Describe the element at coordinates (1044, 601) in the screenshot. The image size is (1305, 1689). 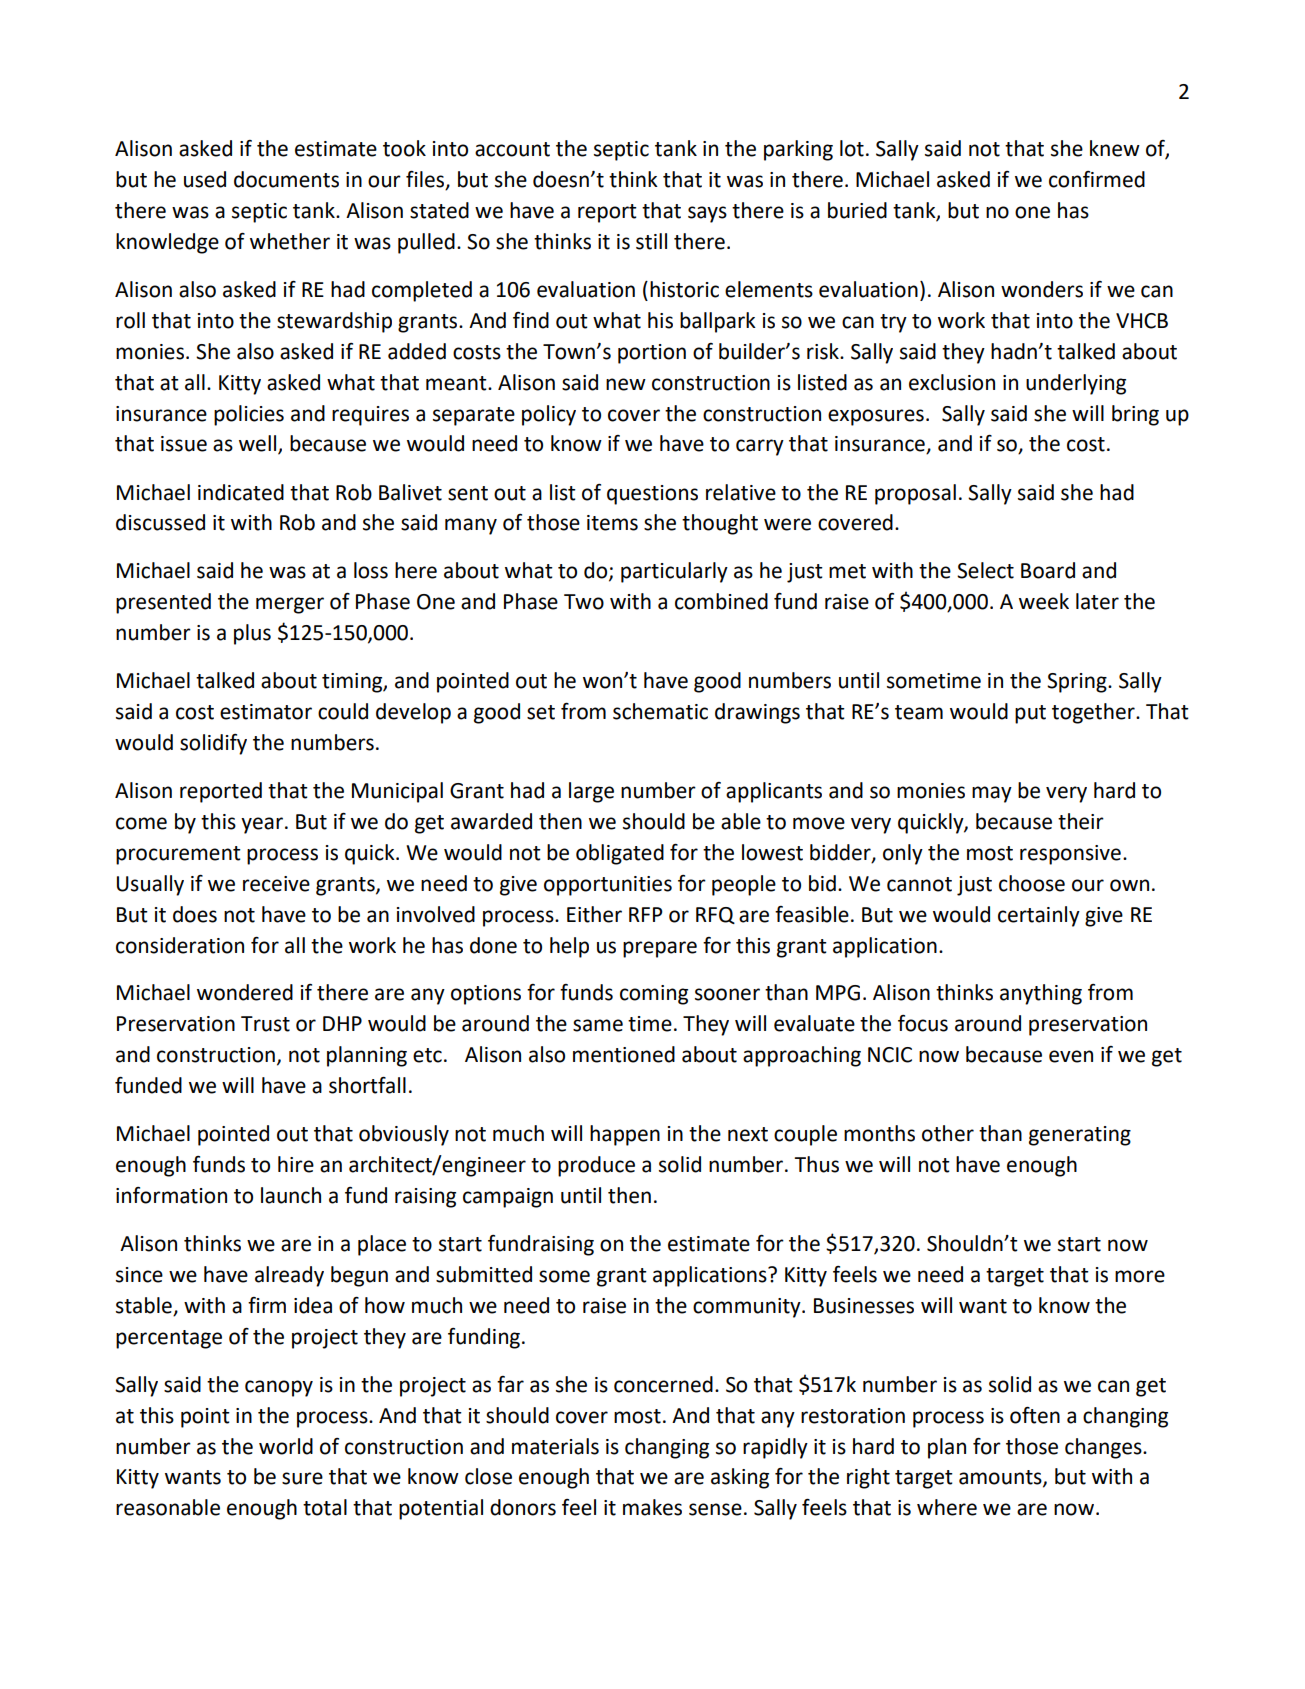
I see `week` at that location.
